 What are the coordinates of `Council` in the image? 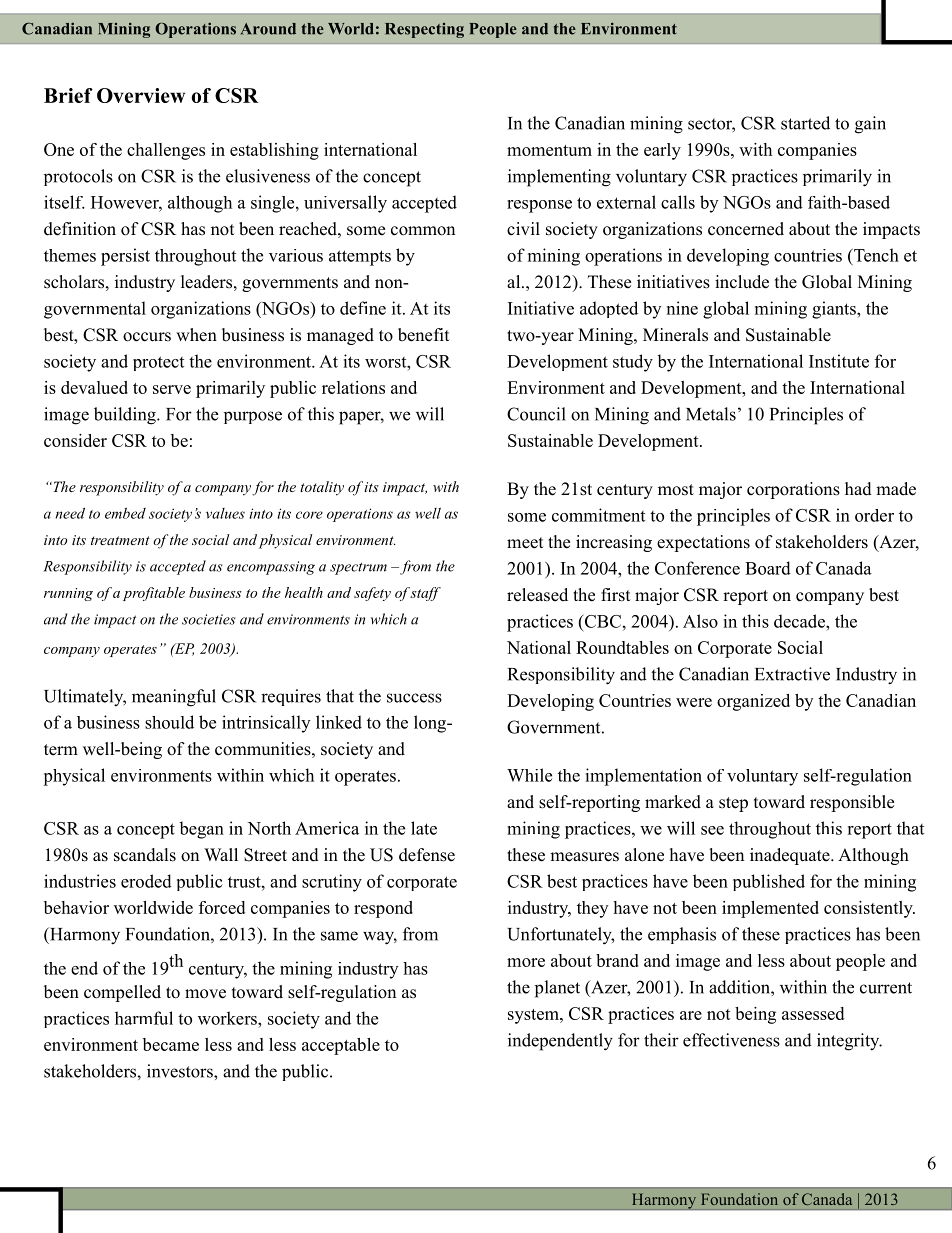 It's located at (536, 414).
